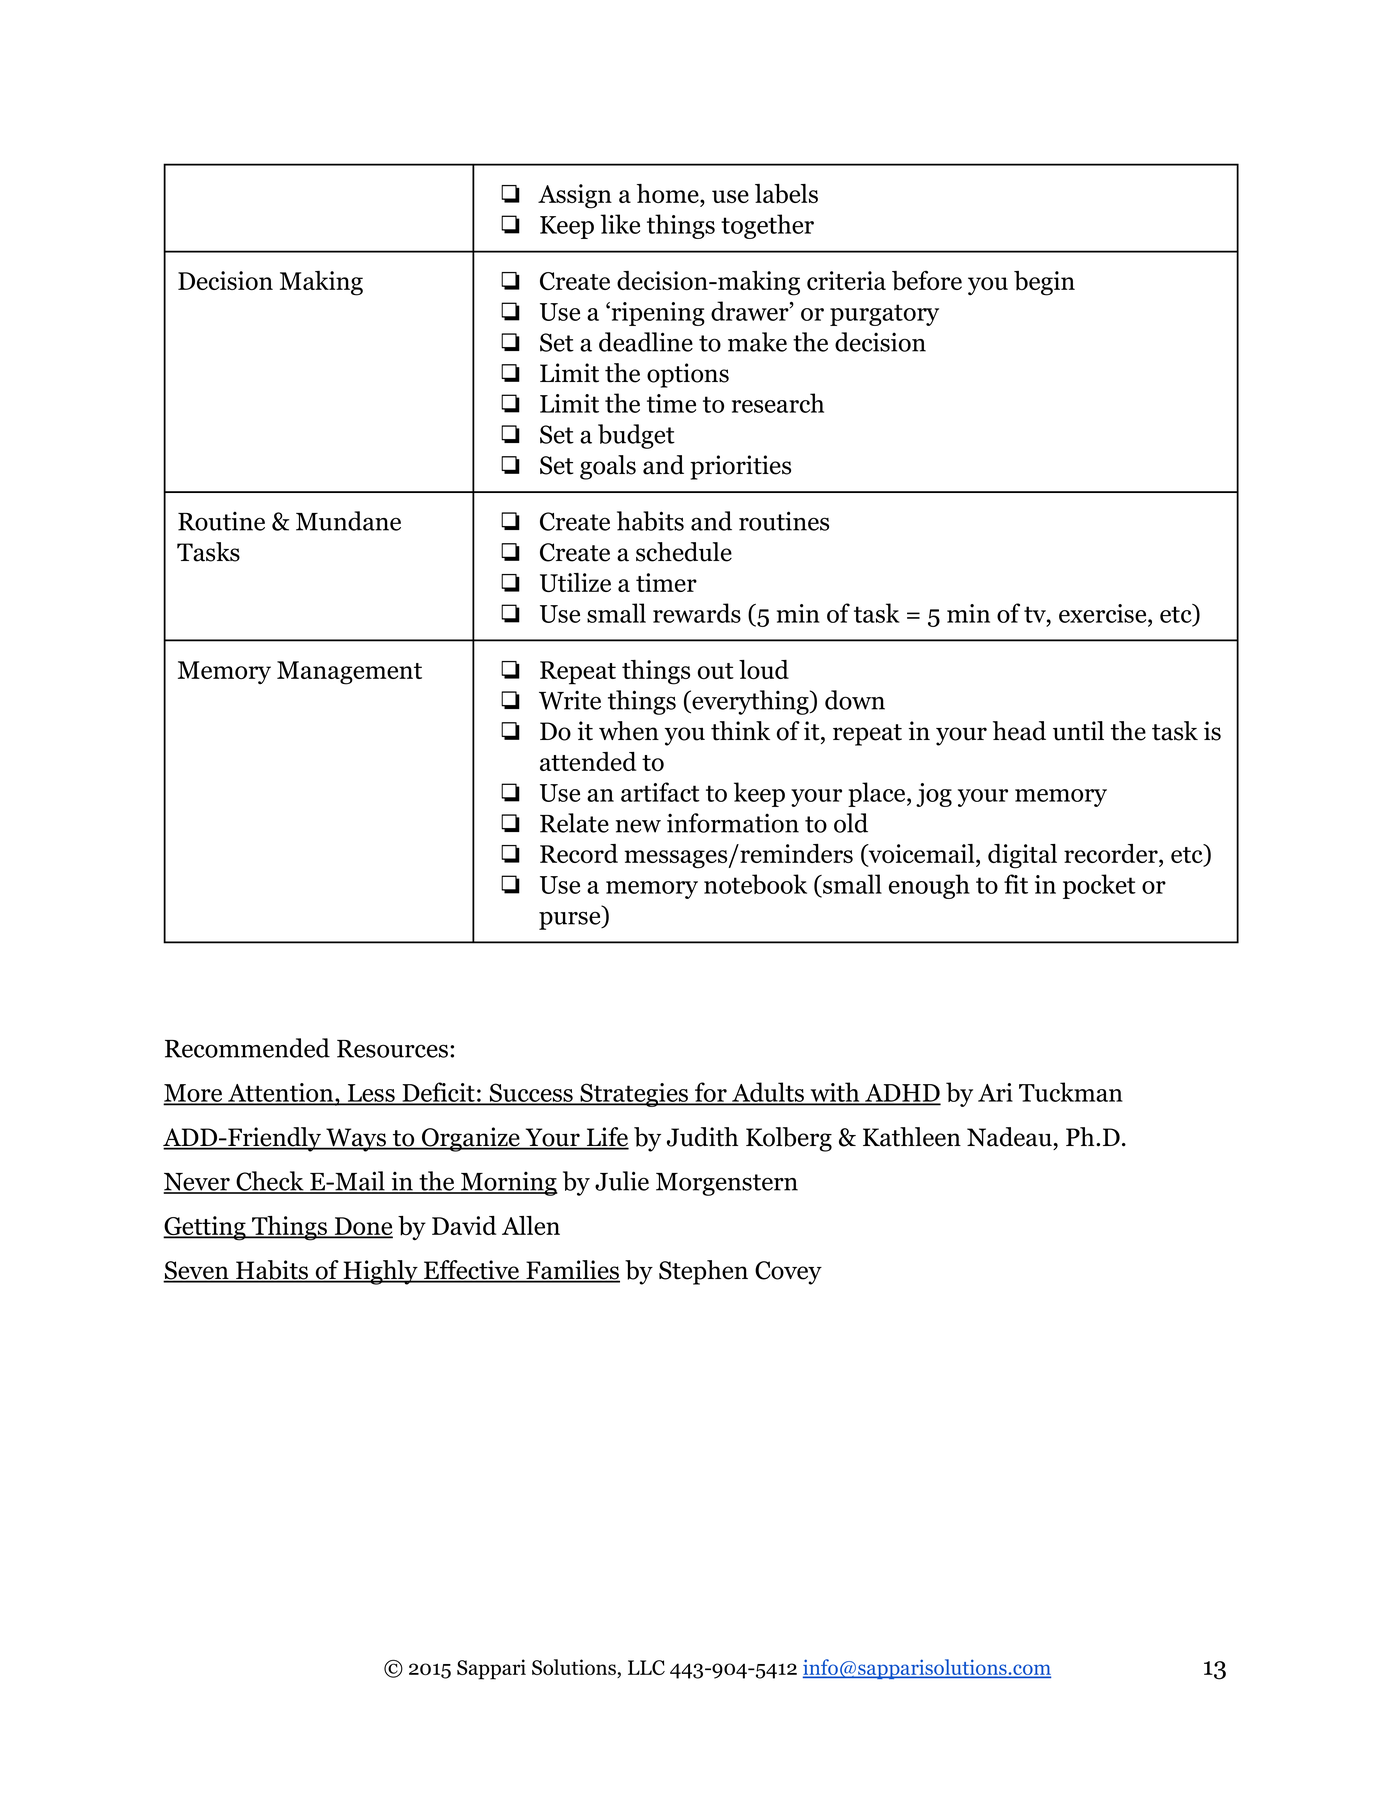 Image resolution: width=1392 pixels, height=1801 pixels. What do you see at coordinates (620, 224) in the screenshot?
I see `like` at bounding box center [620, 224].
